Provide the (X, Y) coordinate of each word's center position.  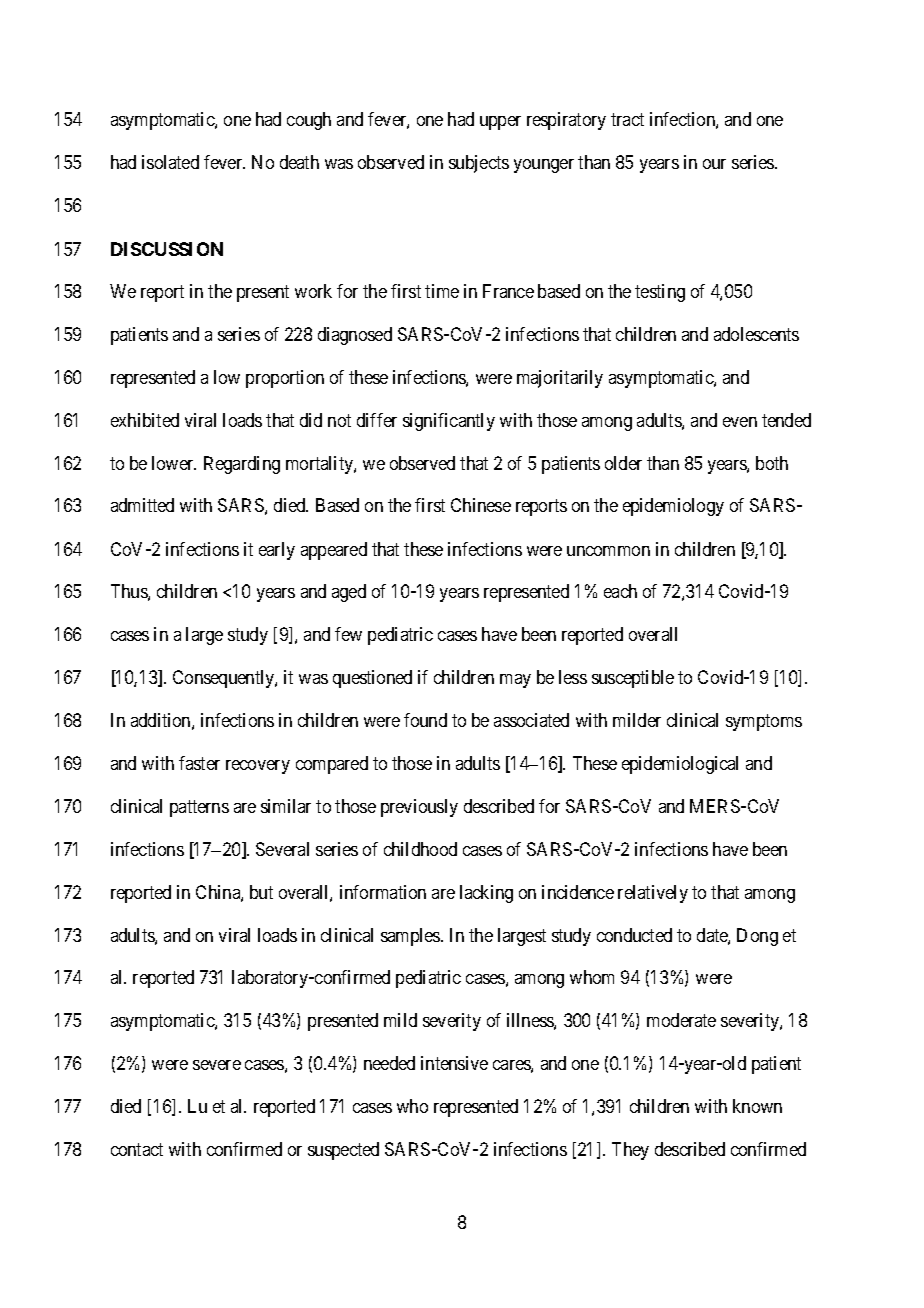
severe (217, 1065)
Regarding (242, 465)
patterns (199, 808)
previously (419, 808)
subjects (479, 164)
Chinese (481, 505)
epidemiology (673, 507)
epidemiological (680, 765)
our (714, 164)
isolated (170, 162)
